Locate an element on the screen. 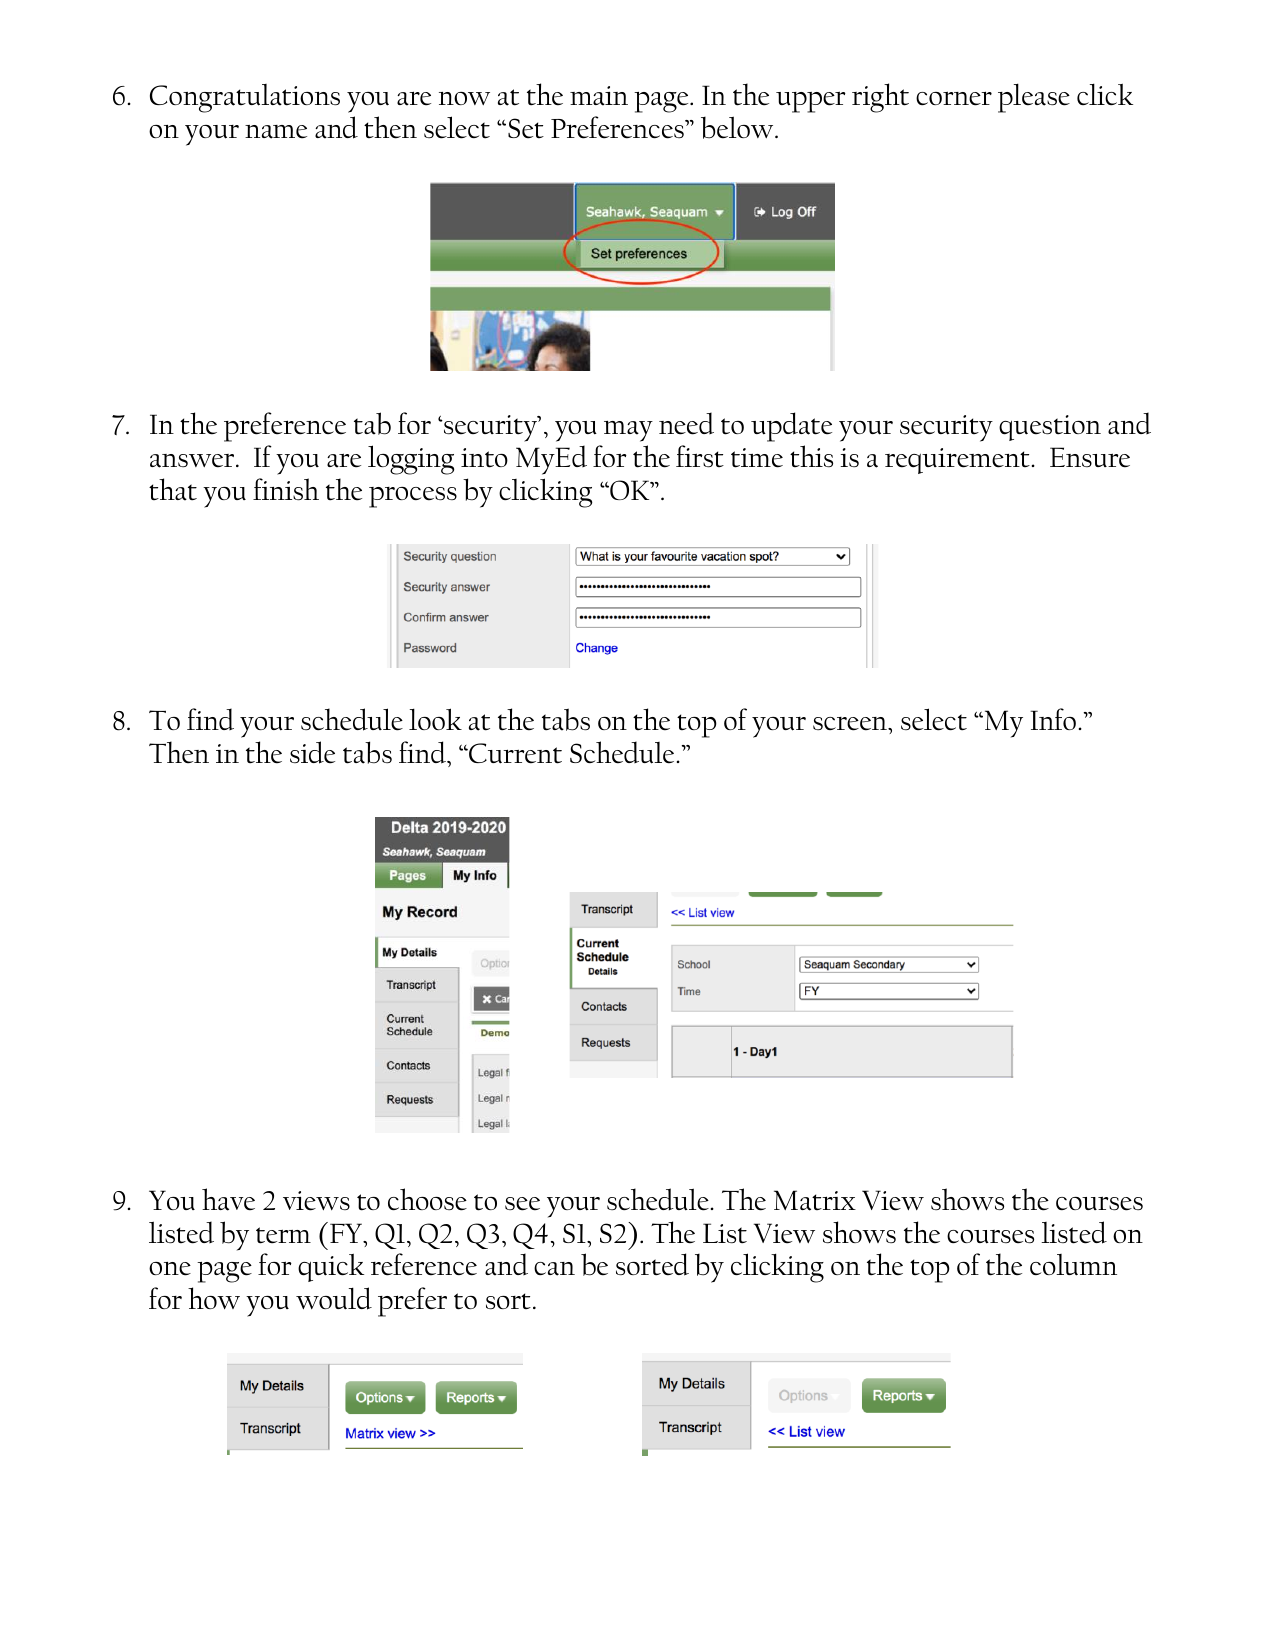 The image size is (1266, 1638). name is located at coordinates (276, 132).
